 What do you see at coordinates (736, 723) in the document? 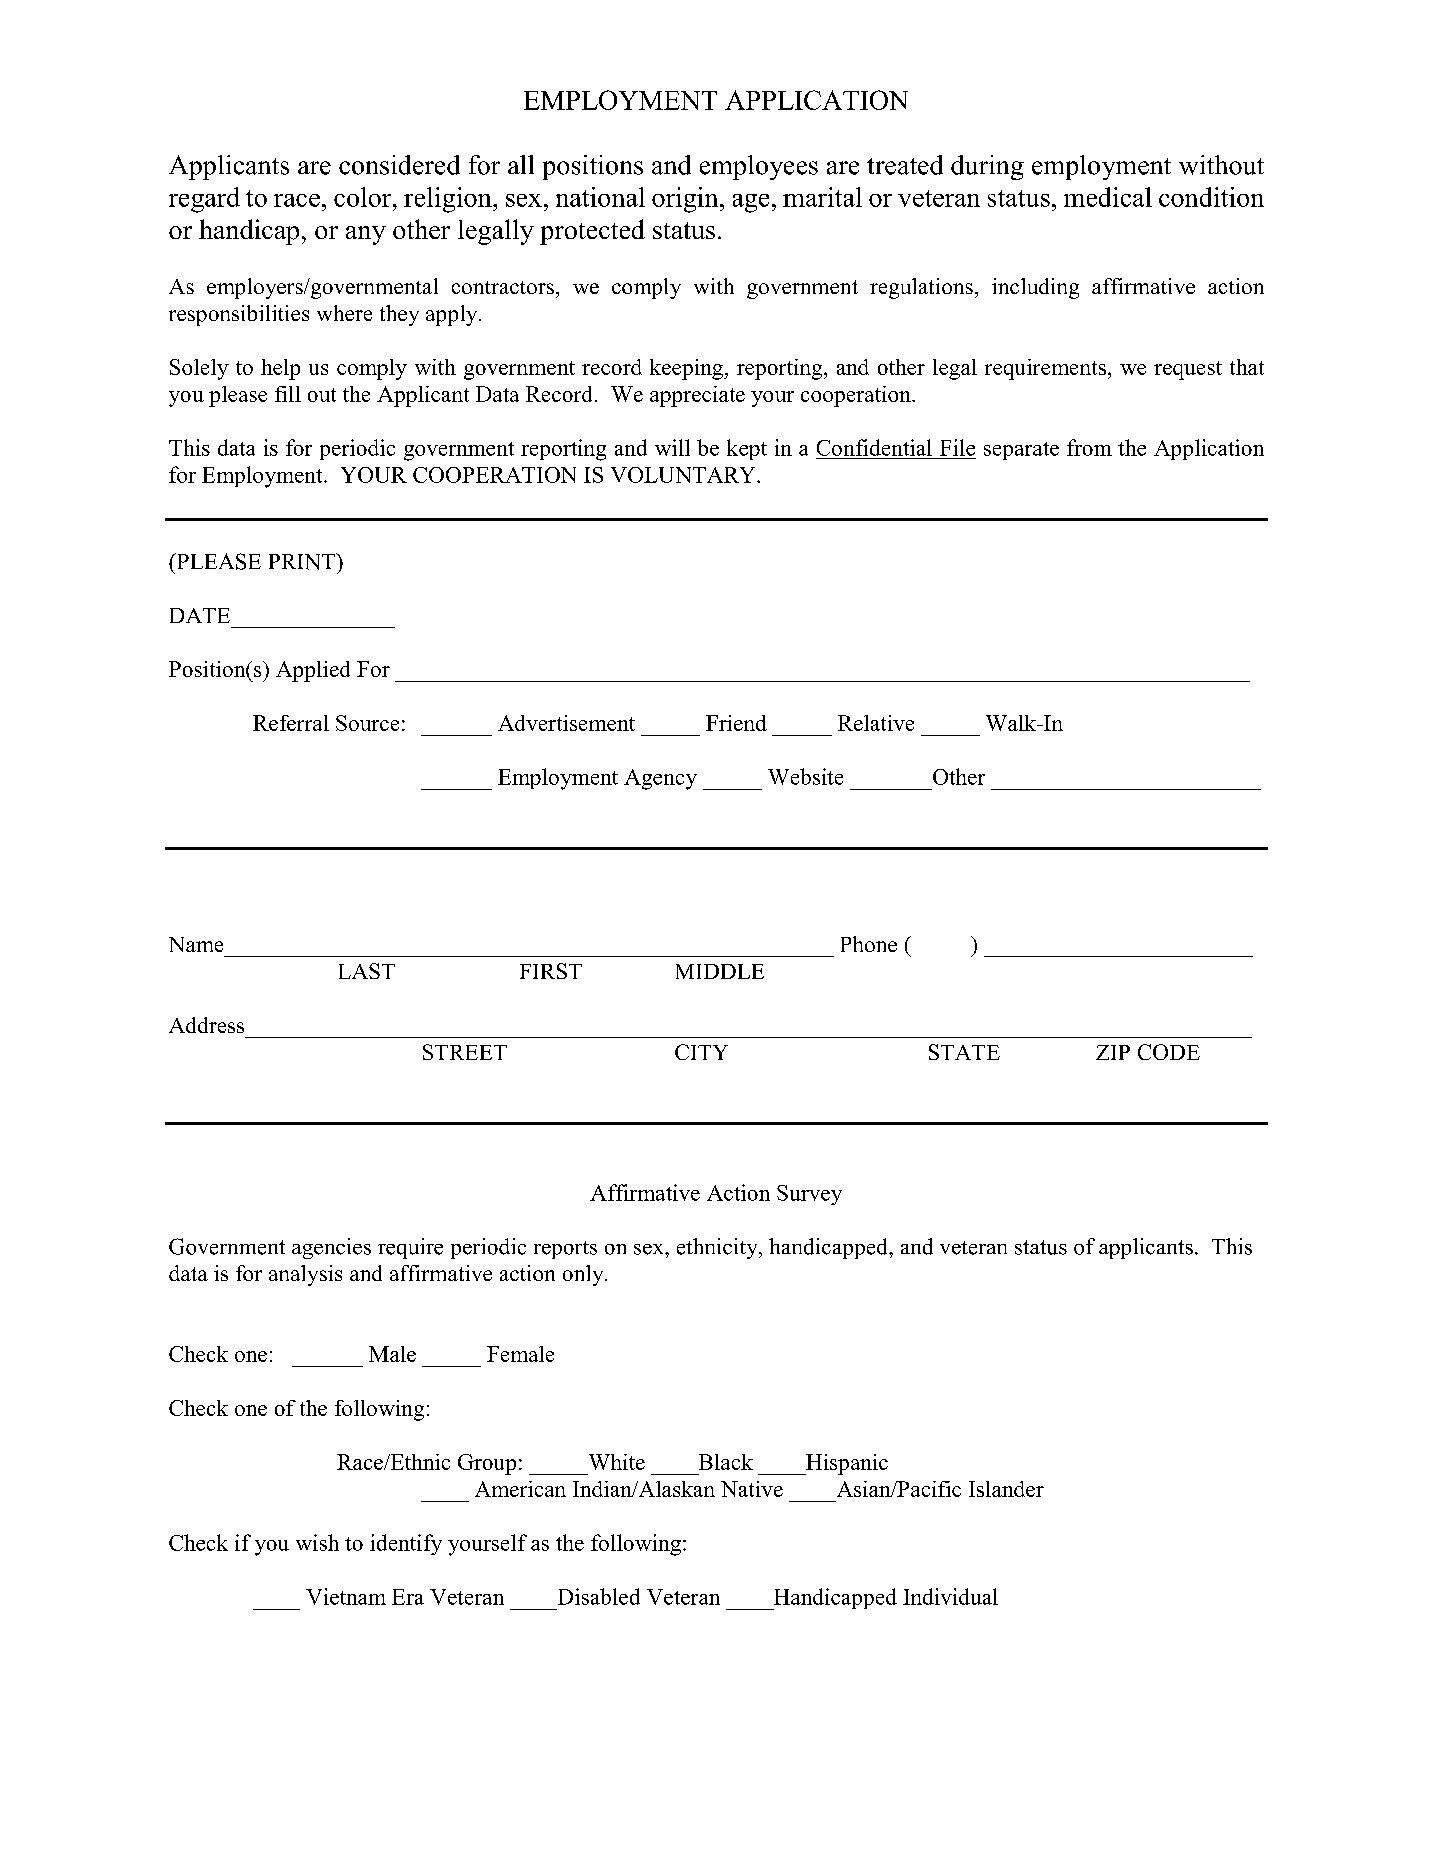
I see `Friend` at bounding box center [736, 723].
